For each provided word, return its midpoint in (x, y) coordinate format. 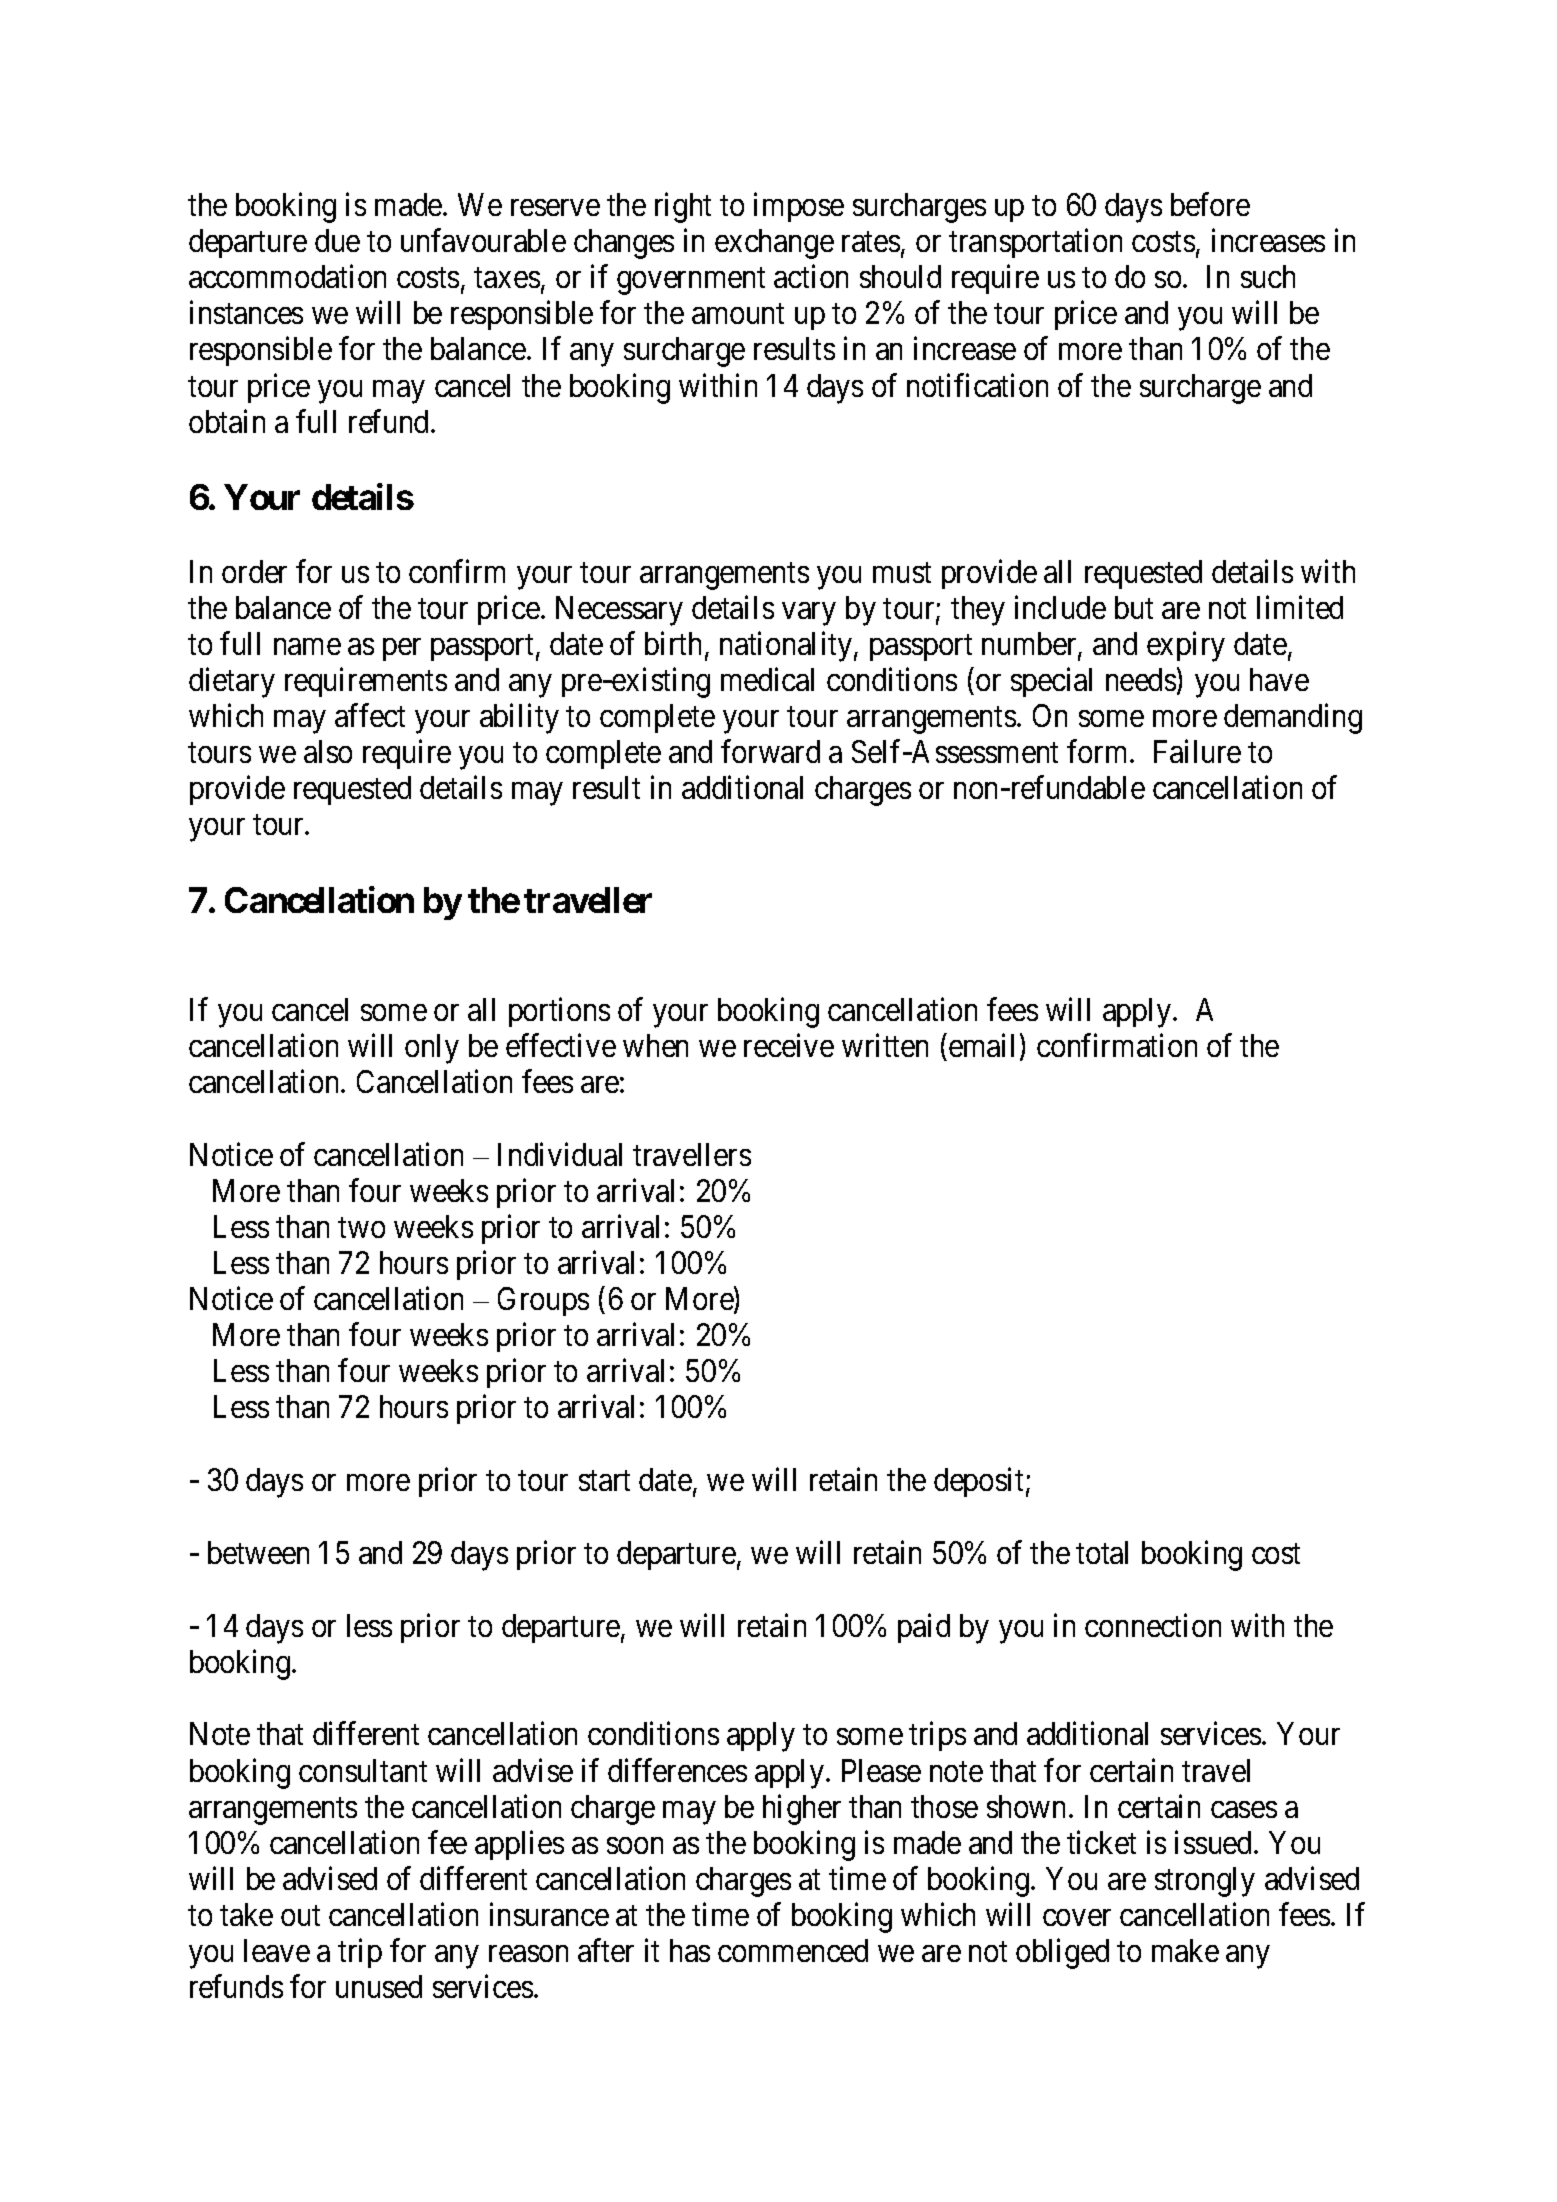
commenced (793, 1950)
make (1185, 1950)
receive (789, 1045)
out (300, 1916)
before (1210, 204)
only (432, 1049)
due (337, 240)
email (981, 1045)
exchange (774, 244)
